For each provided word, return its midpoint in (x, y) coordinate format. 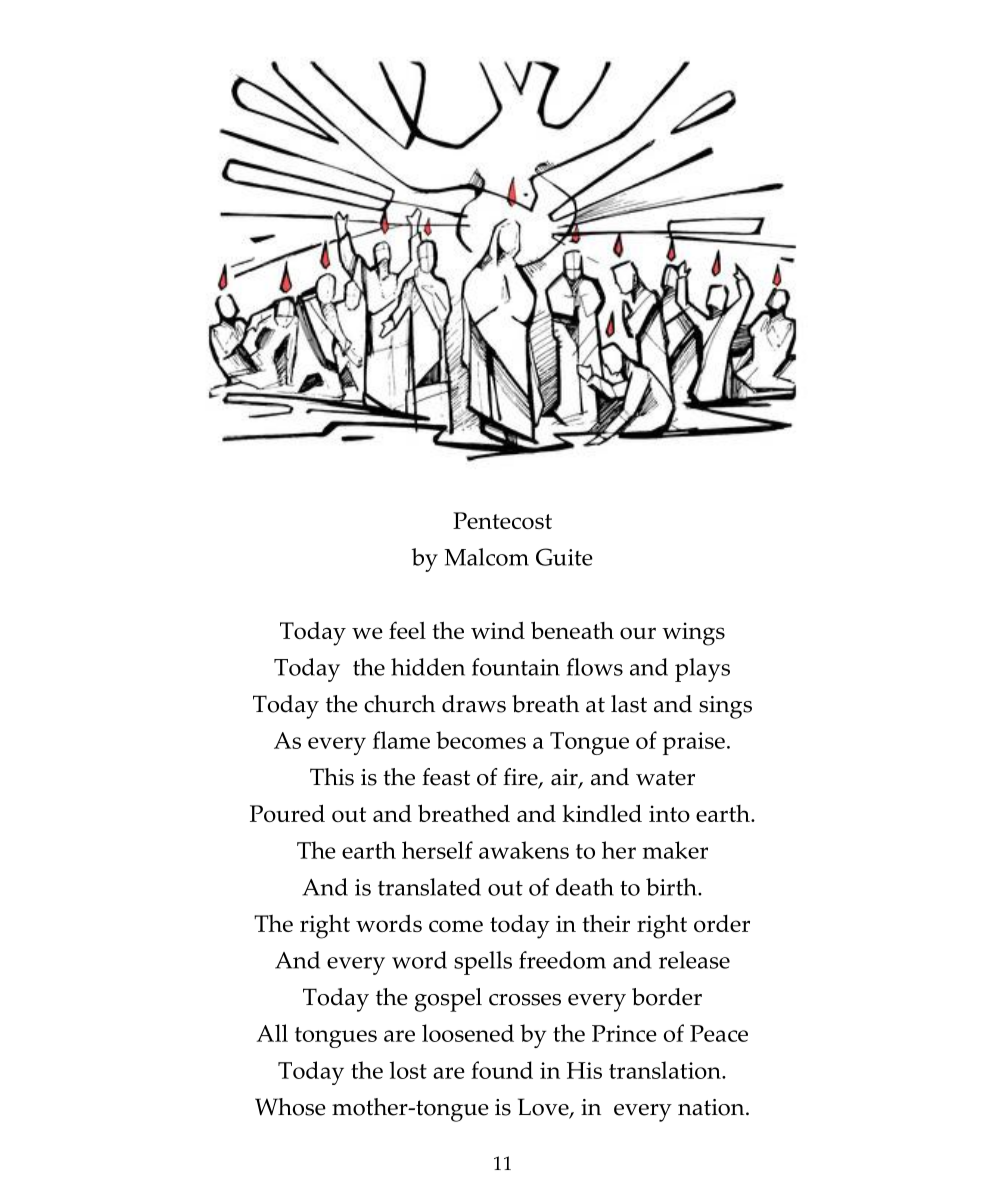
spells (483, 963)
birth (672, 887)
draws (474, 704)
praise (694, 743)
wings (693, 634)
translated (429, 887)
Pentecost (502, 520)
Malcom (486, 557)
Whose (290, 1107)
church (399, 704)
